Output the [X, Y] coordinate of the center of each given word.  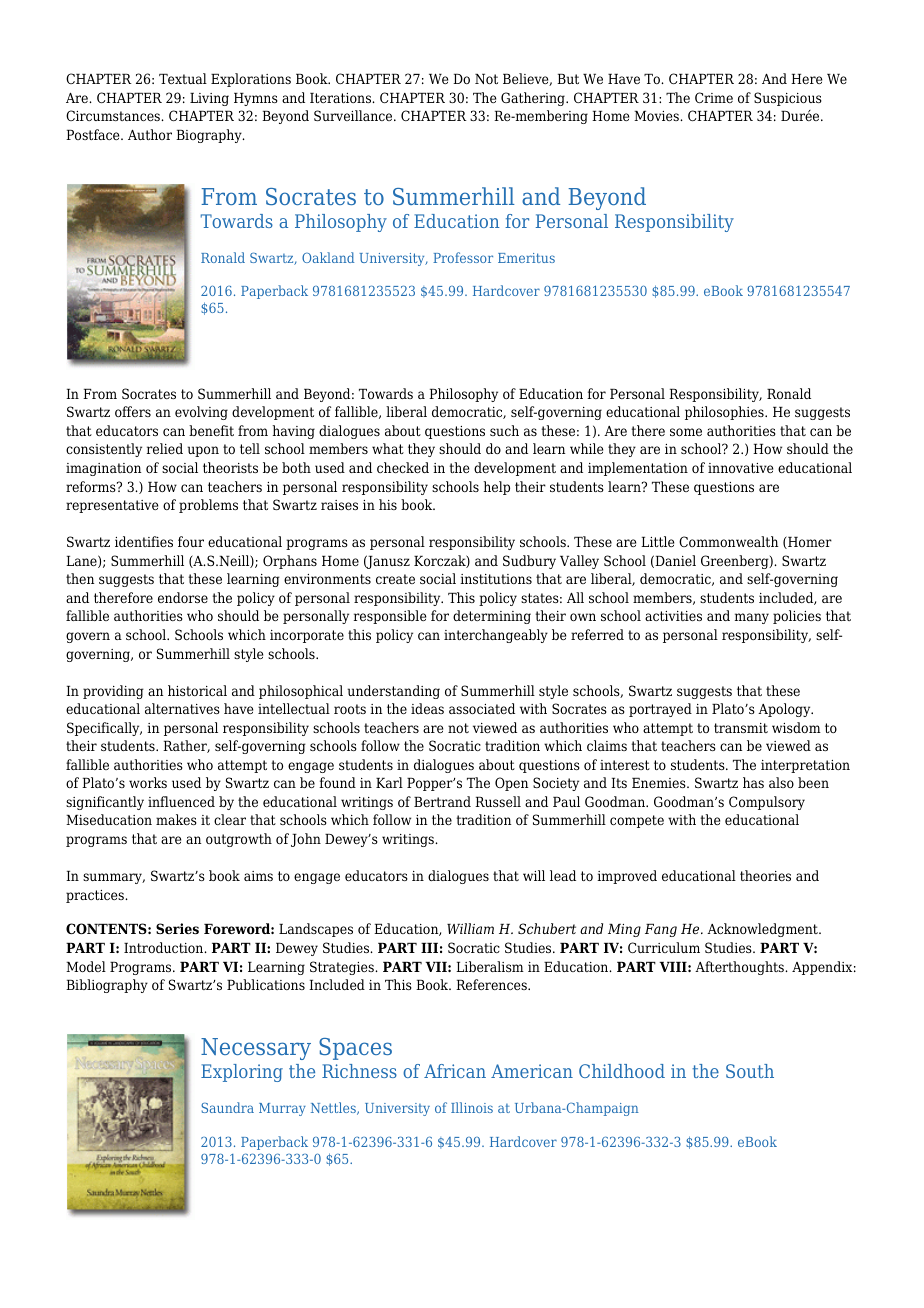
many [752, 618]
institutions [496, 579]
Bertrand [442, 801]
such [504, 430]
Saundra [227, 1107]
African [455, 1071]
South [750, 1071]
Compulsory [767, 803]
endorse [183, 597]
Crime [714, 97]
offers [133, 411]
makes [176, 819]
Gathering [534, 99]
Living [209, 99]
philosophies [725, 413]
